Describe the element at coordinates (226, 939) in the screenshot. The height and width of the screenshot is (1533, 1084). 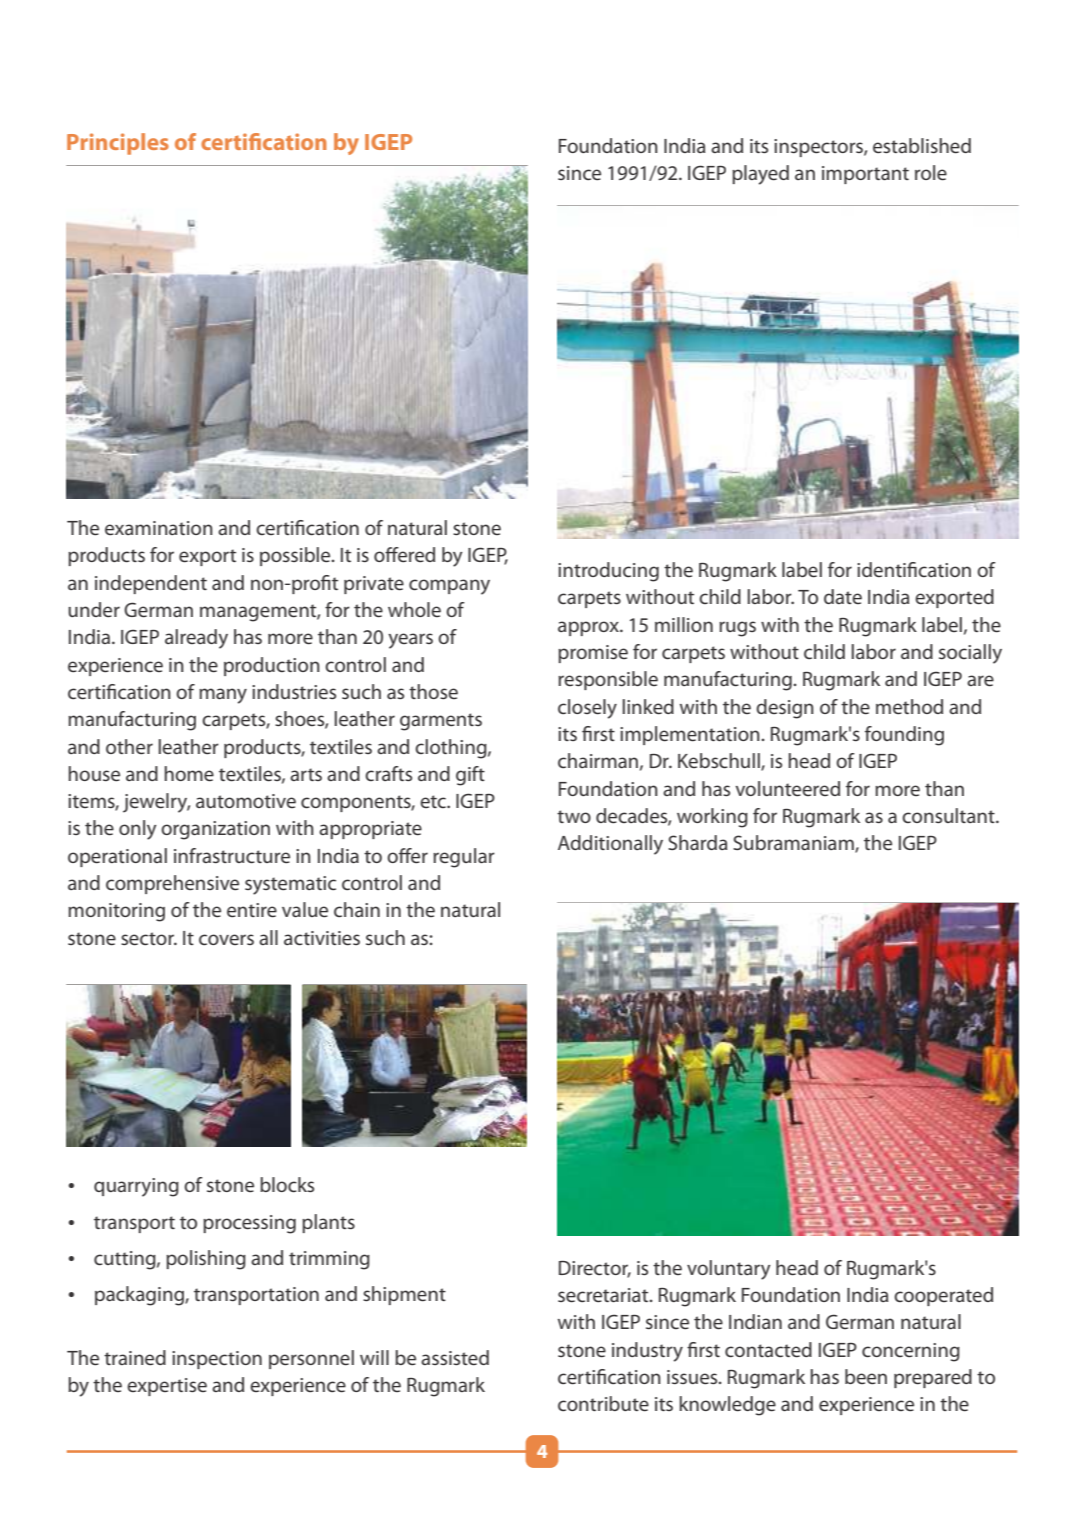
I see `covers` at that location.
